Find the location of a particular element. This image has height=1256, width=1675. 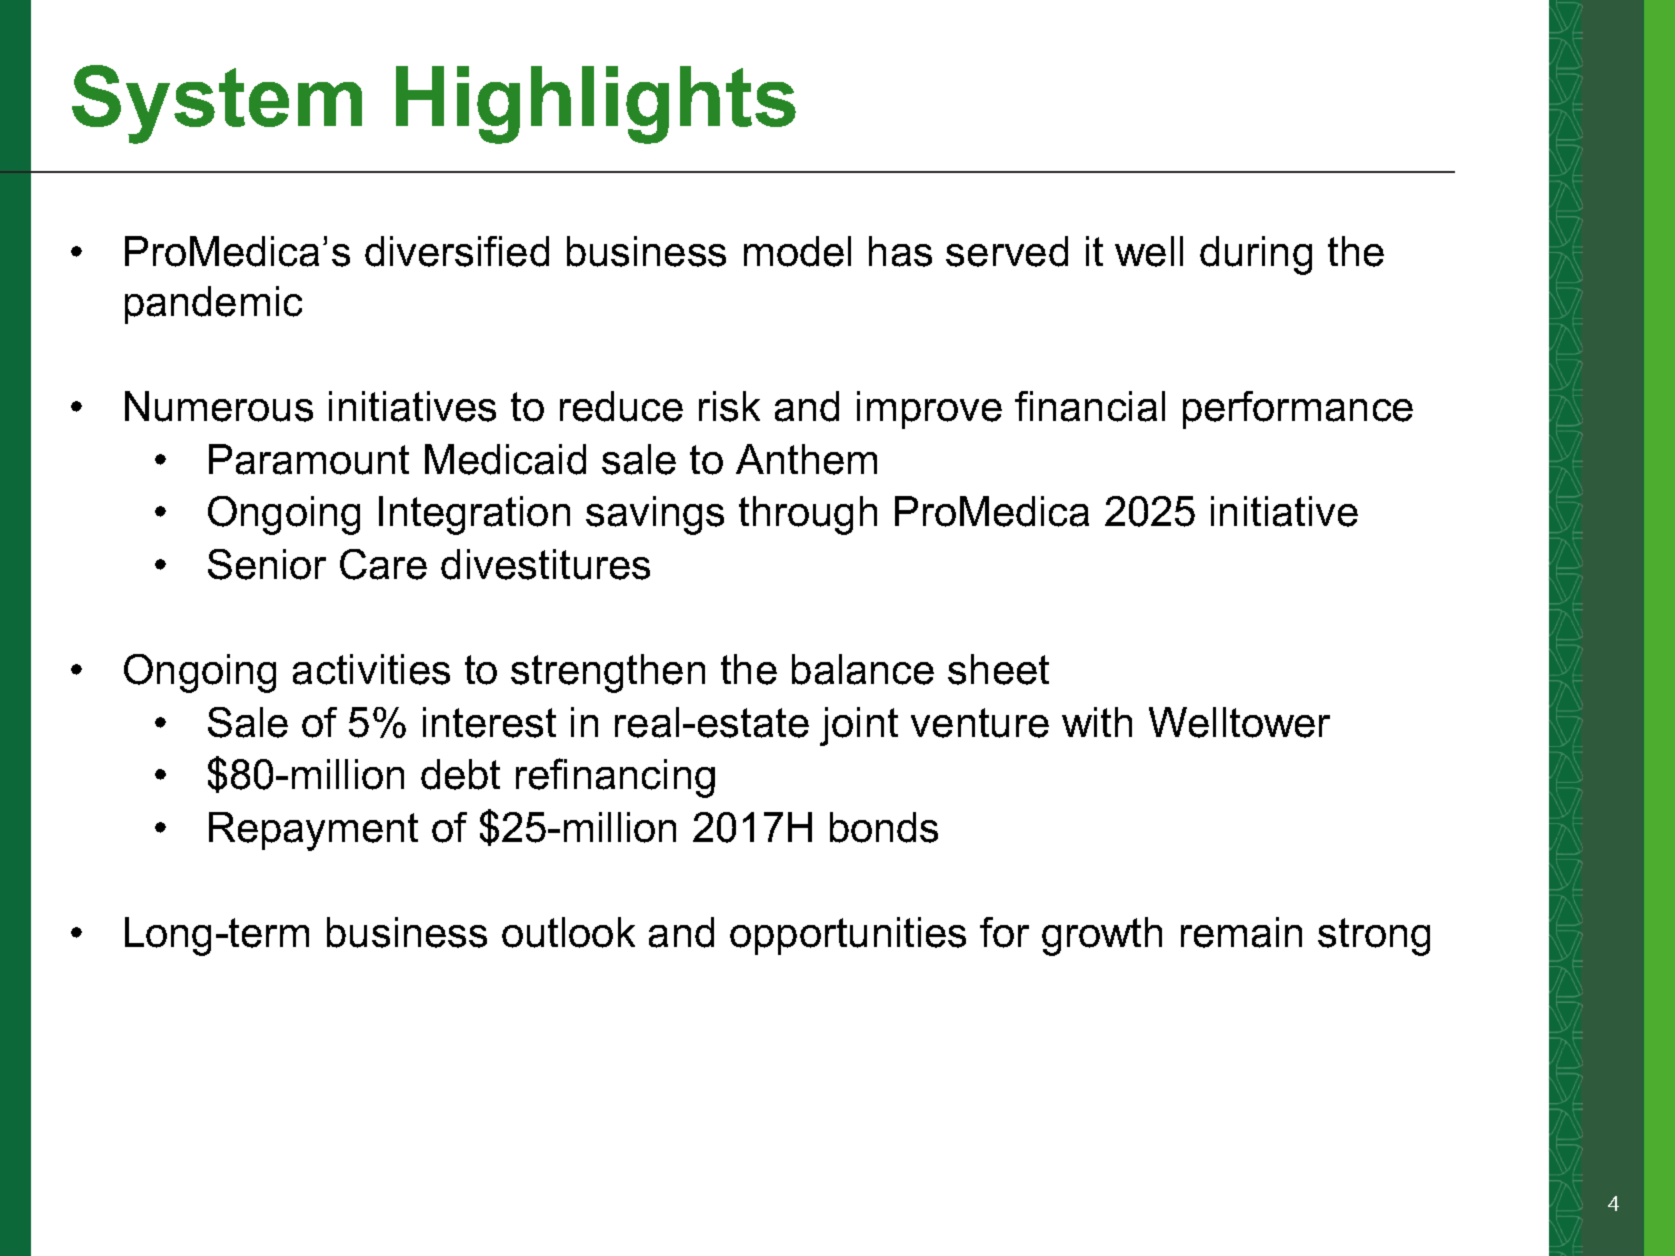

outlook is located at coordinates (568, 932).
